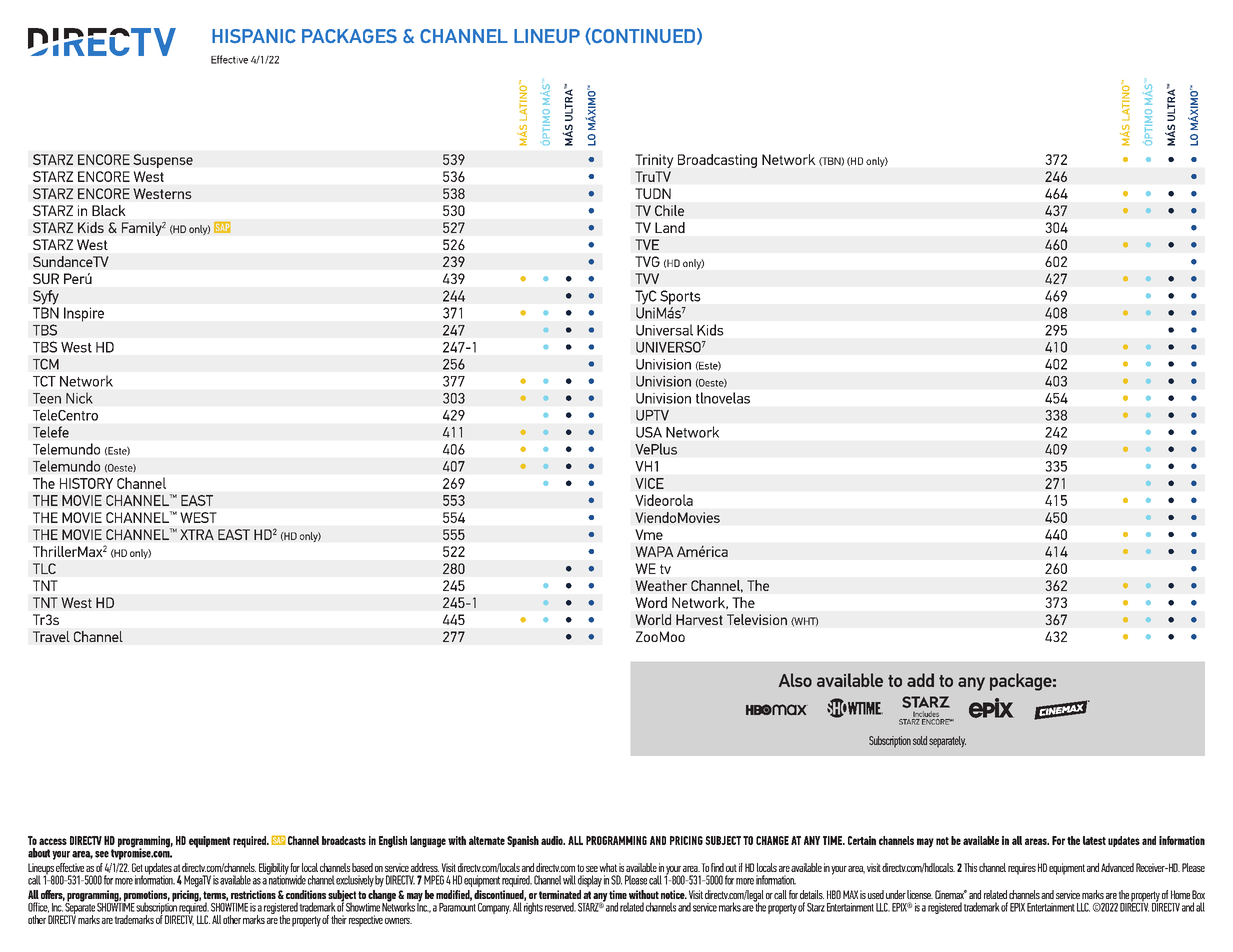  Describe the element at coordinates (649, 534) in the screenshot. I see `Vme` at that location.
